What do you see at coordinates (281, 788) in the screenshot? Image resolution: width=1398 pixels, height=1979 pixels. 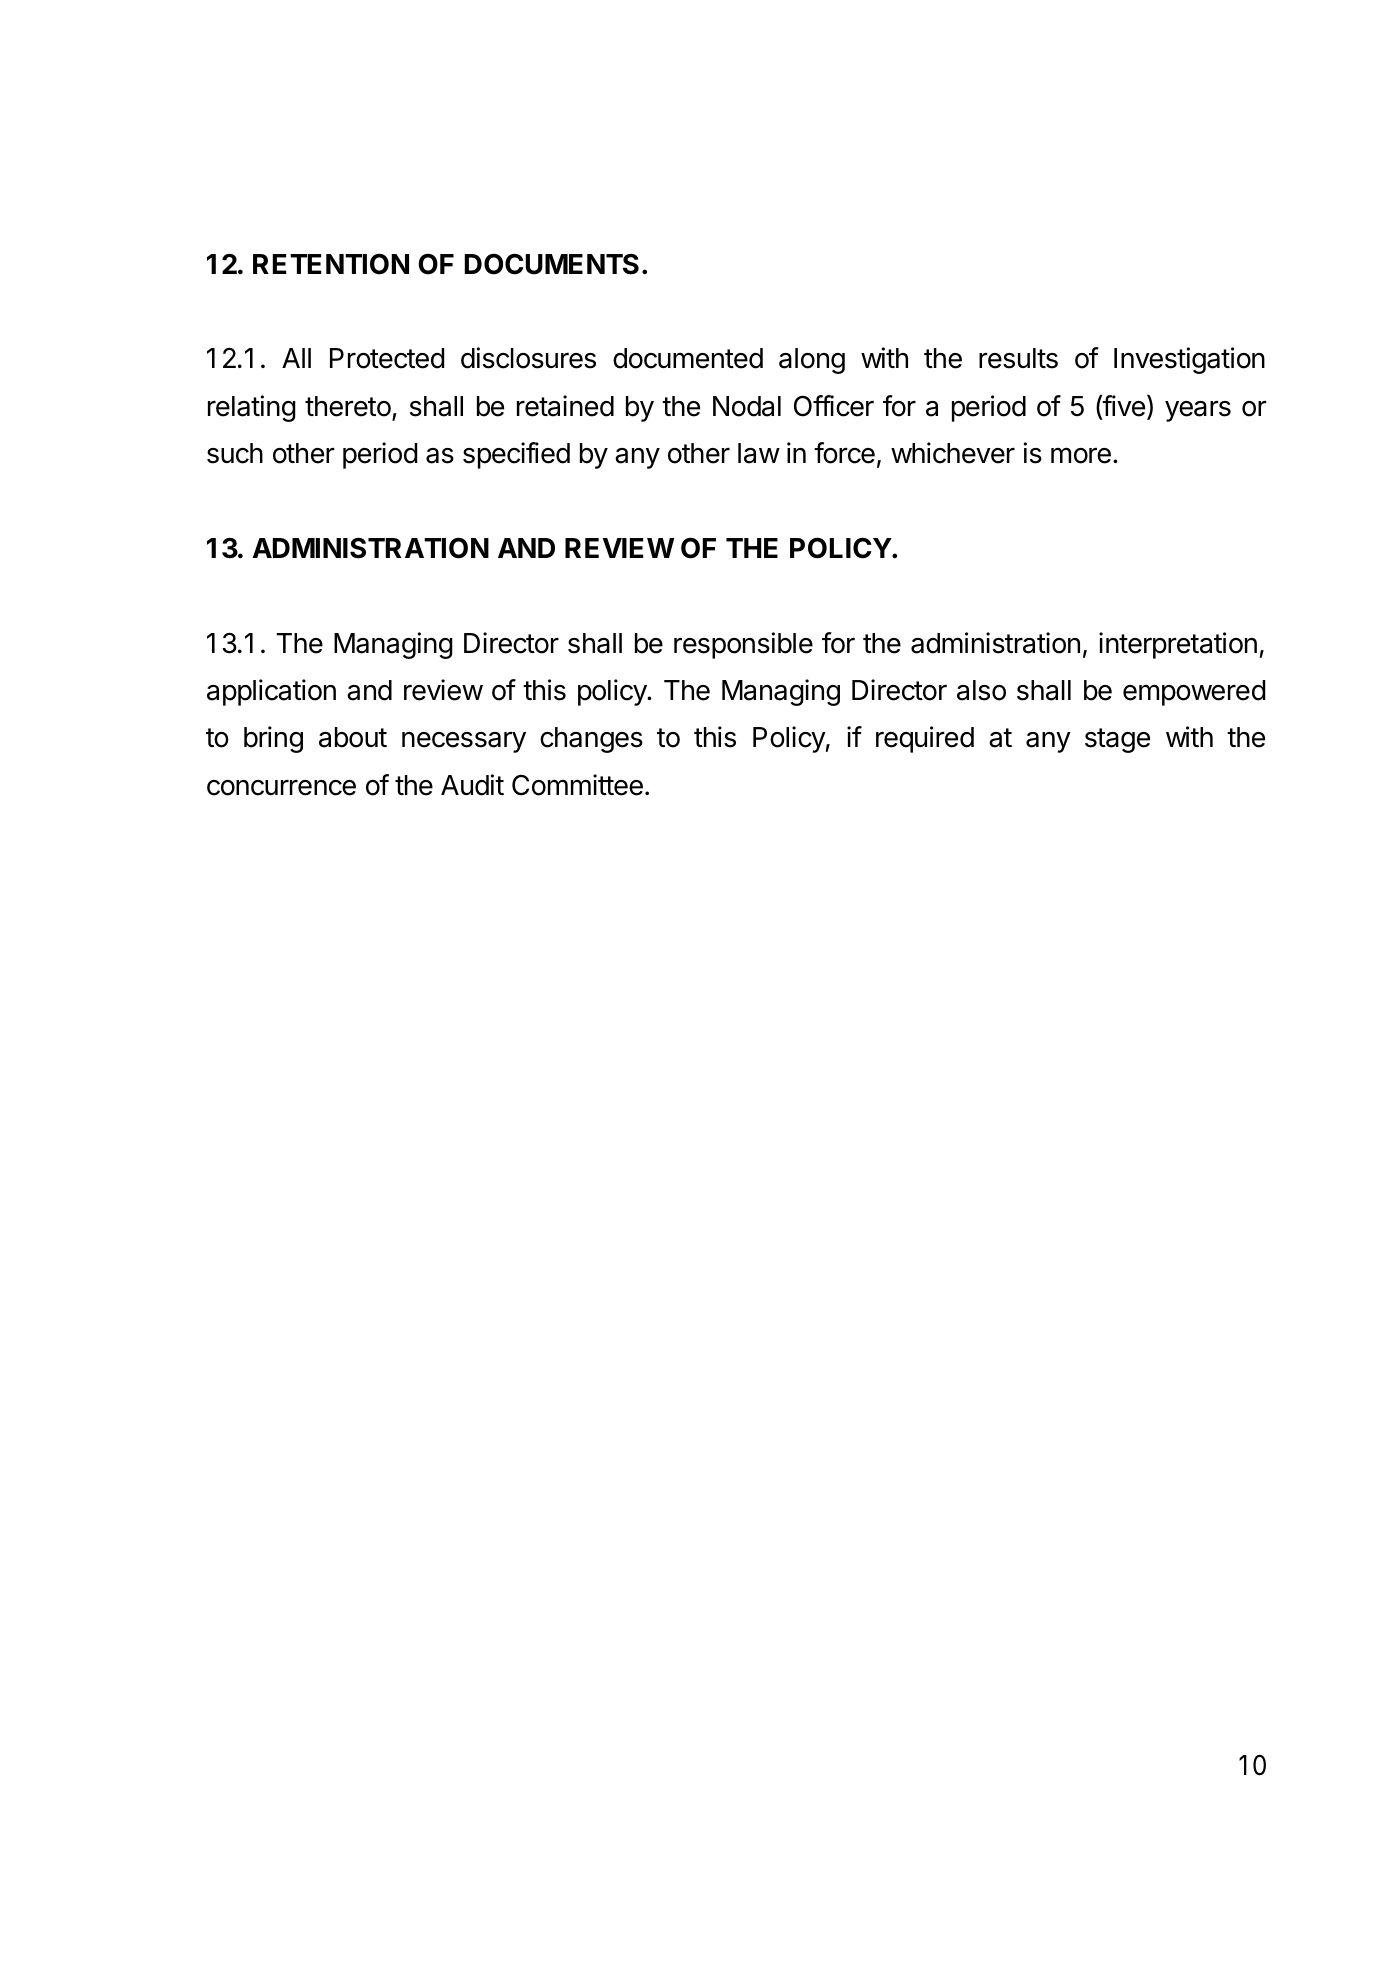 I see `concurrence` at bounding box center [281, 788].
